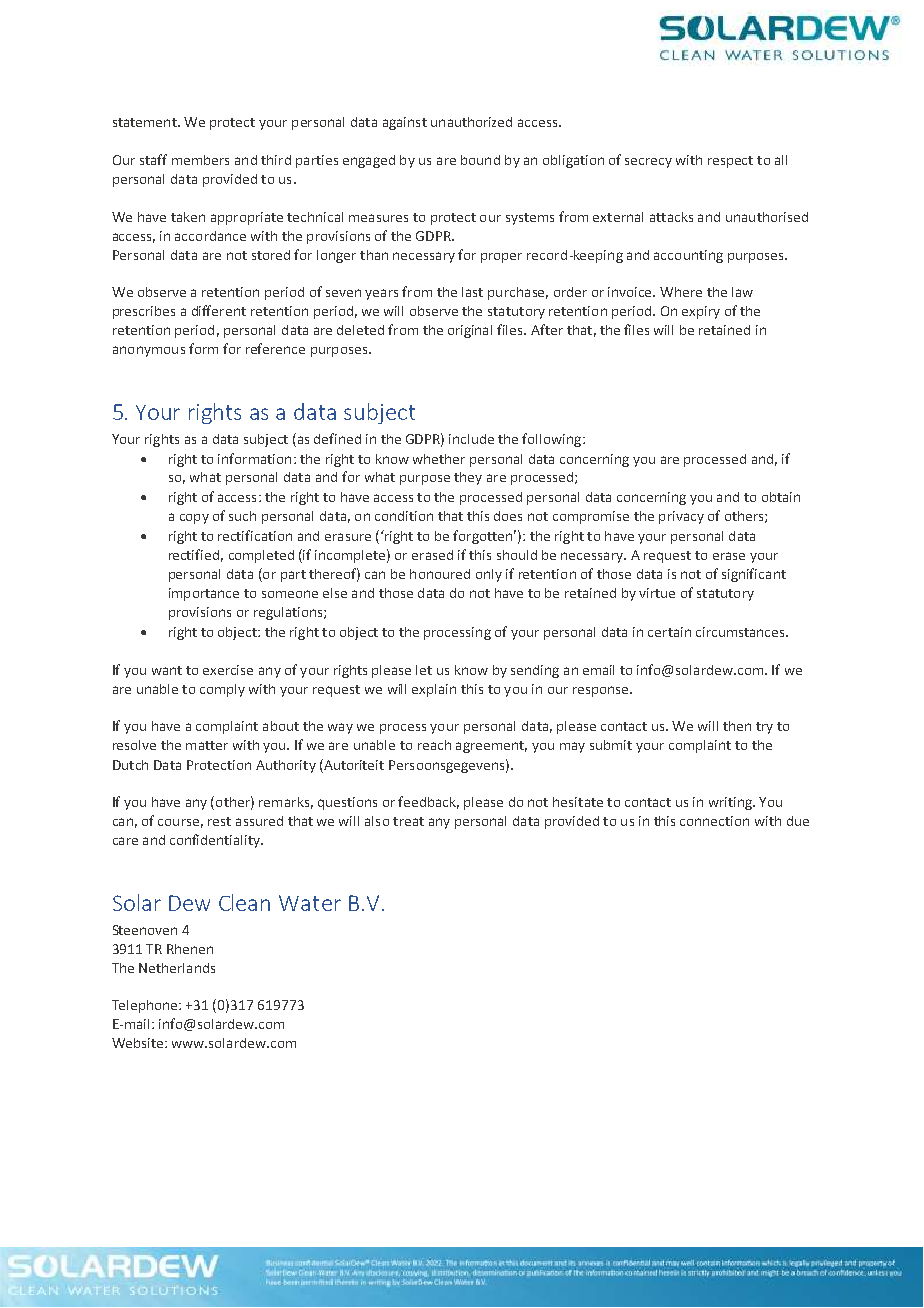 The width and height of the screenshot is (924, 1308). What do you see at coordinates (480, 160) in the screenshot?
I see `bound` at bounding box center [480, 160].
